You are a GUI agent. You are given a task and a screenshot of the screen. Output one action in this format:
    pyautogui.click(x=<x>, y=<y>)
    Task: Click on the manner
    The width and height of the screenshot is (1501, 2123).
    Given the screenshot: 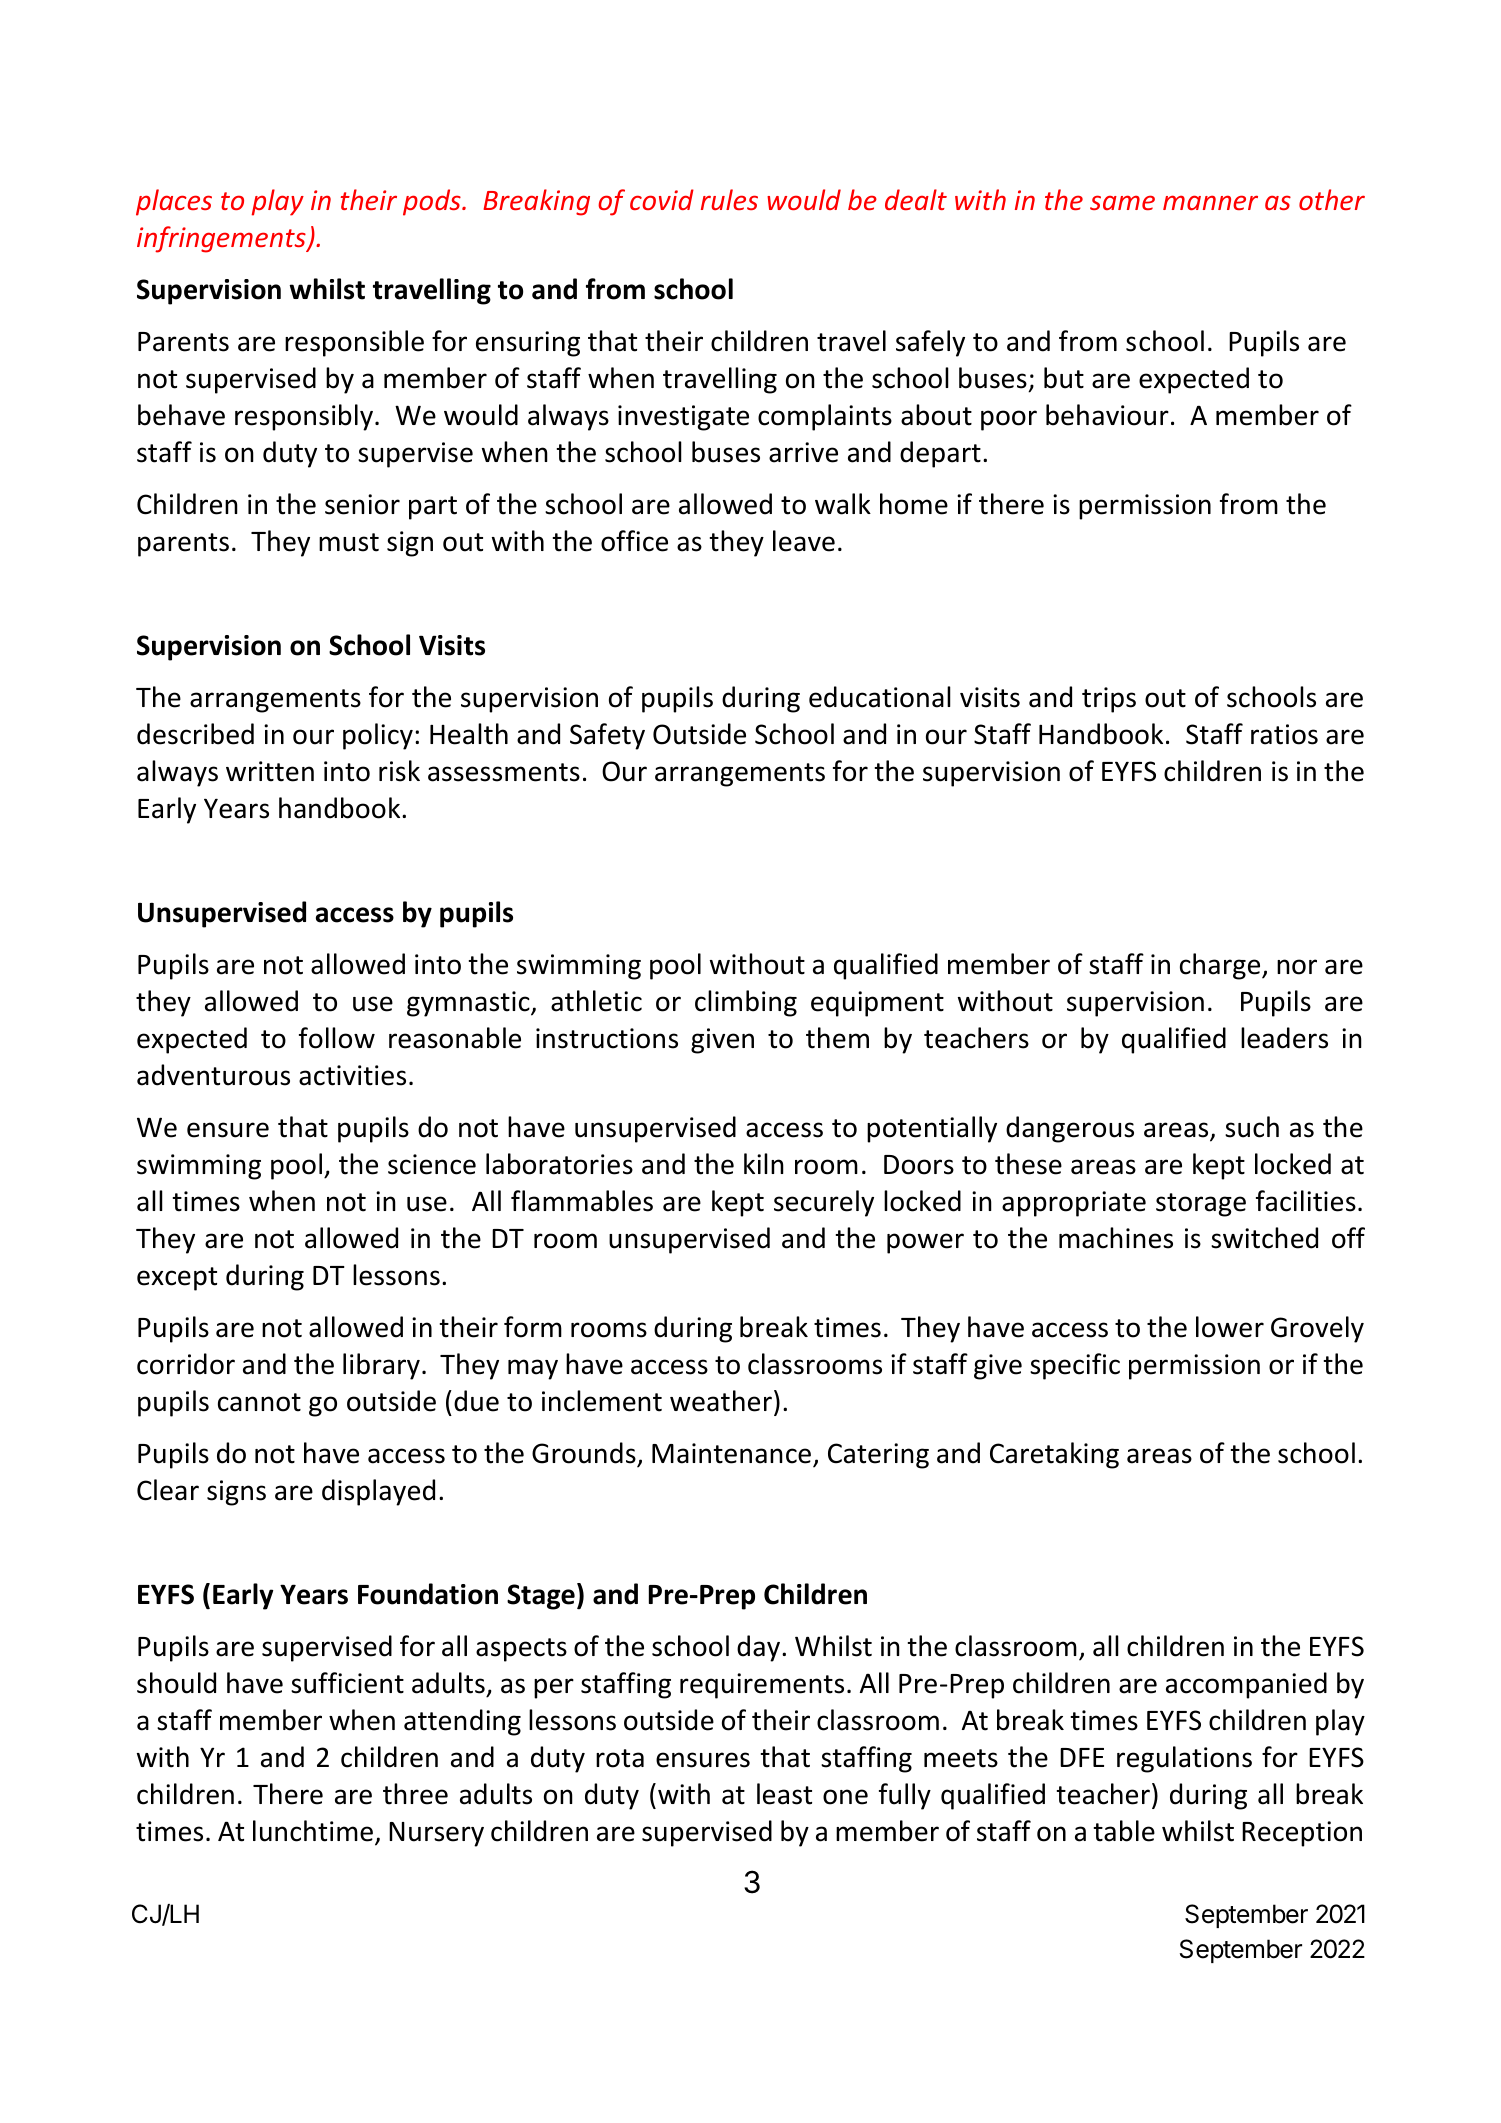 What is the action you would take?
    pyautogui.click(x=1210, y=202)
